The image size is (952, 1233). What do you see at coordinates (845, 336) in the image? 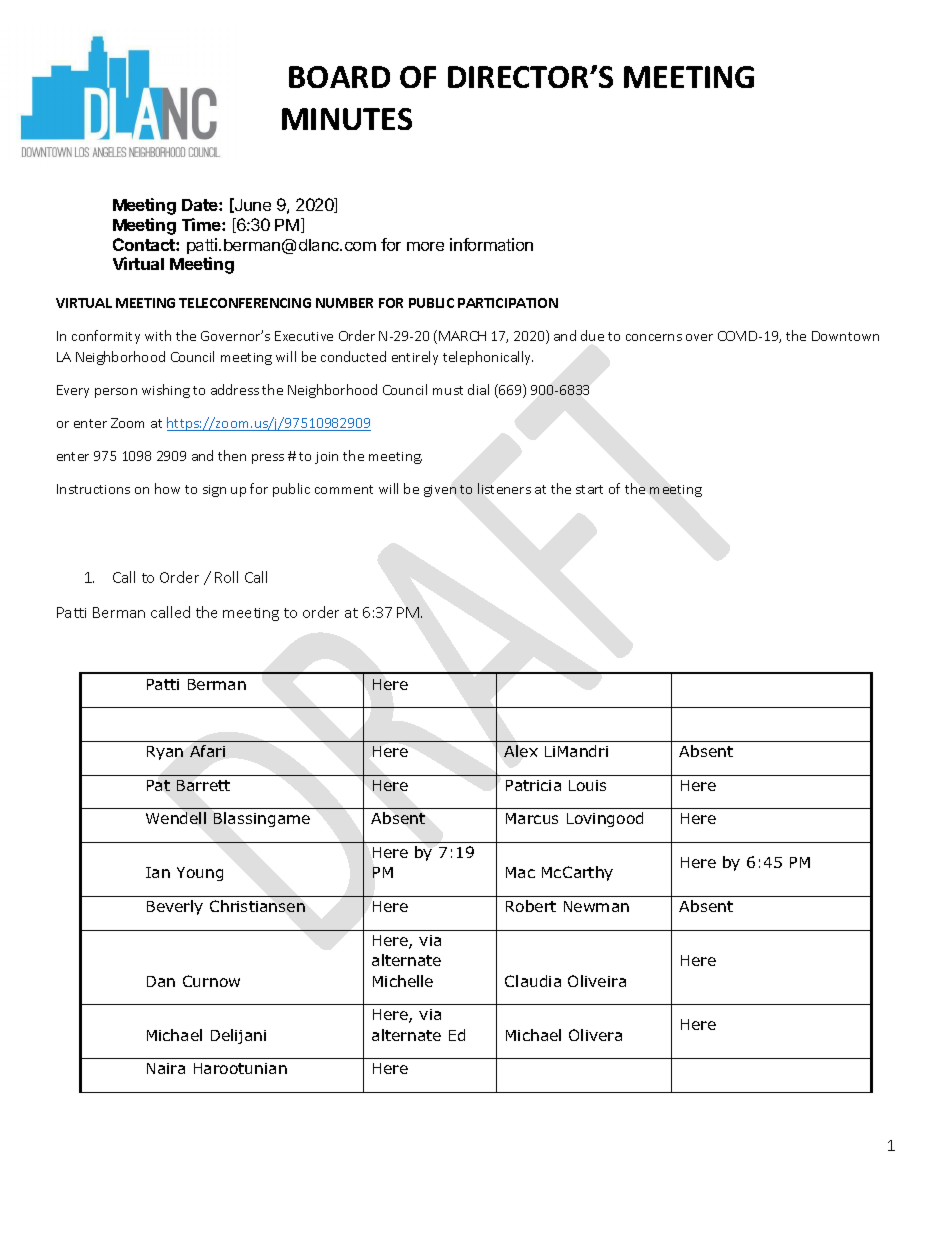
I see `Downtown` at bounding box center [845, 336].
